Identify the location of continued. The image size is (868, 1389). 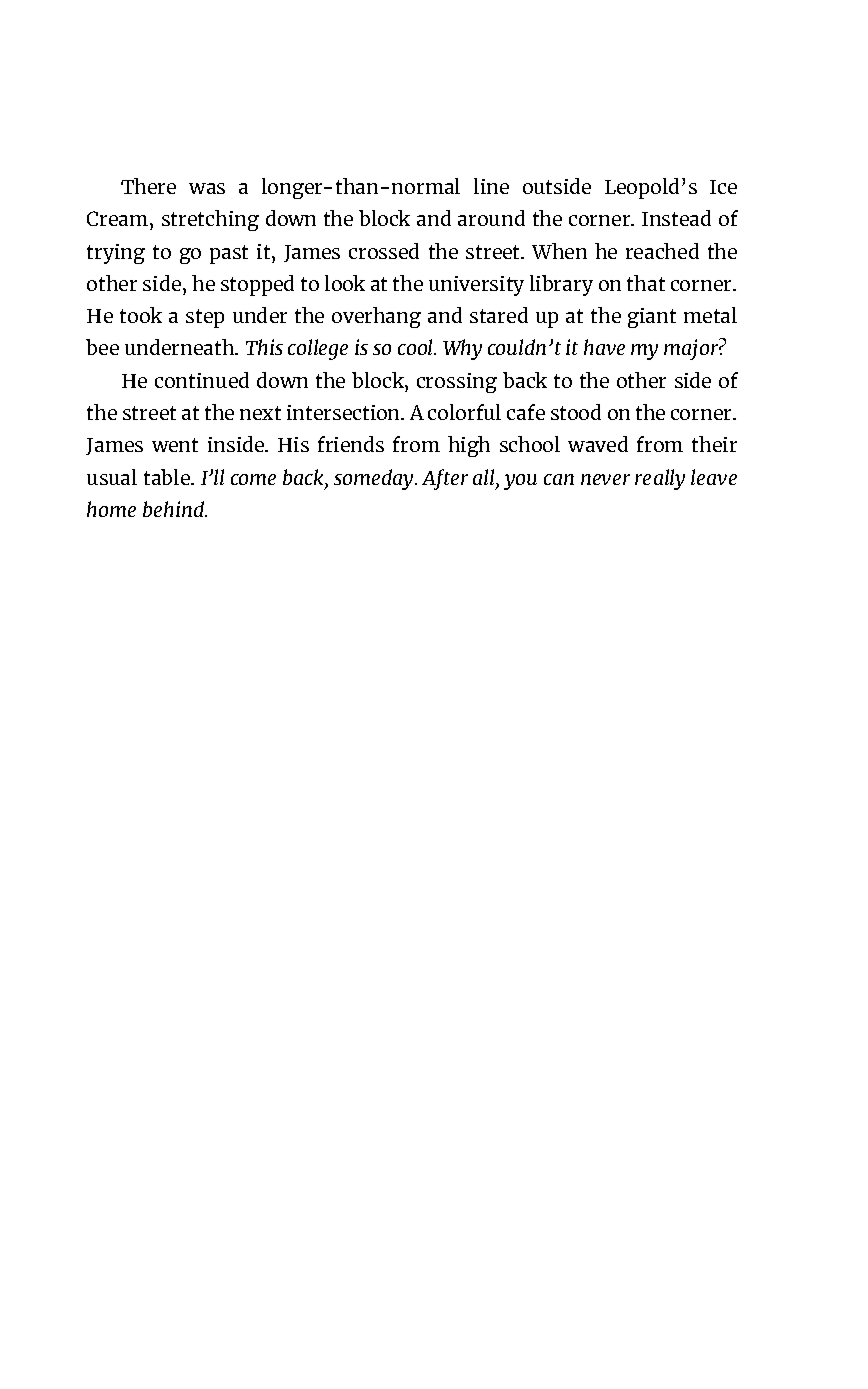
(202, 380).
